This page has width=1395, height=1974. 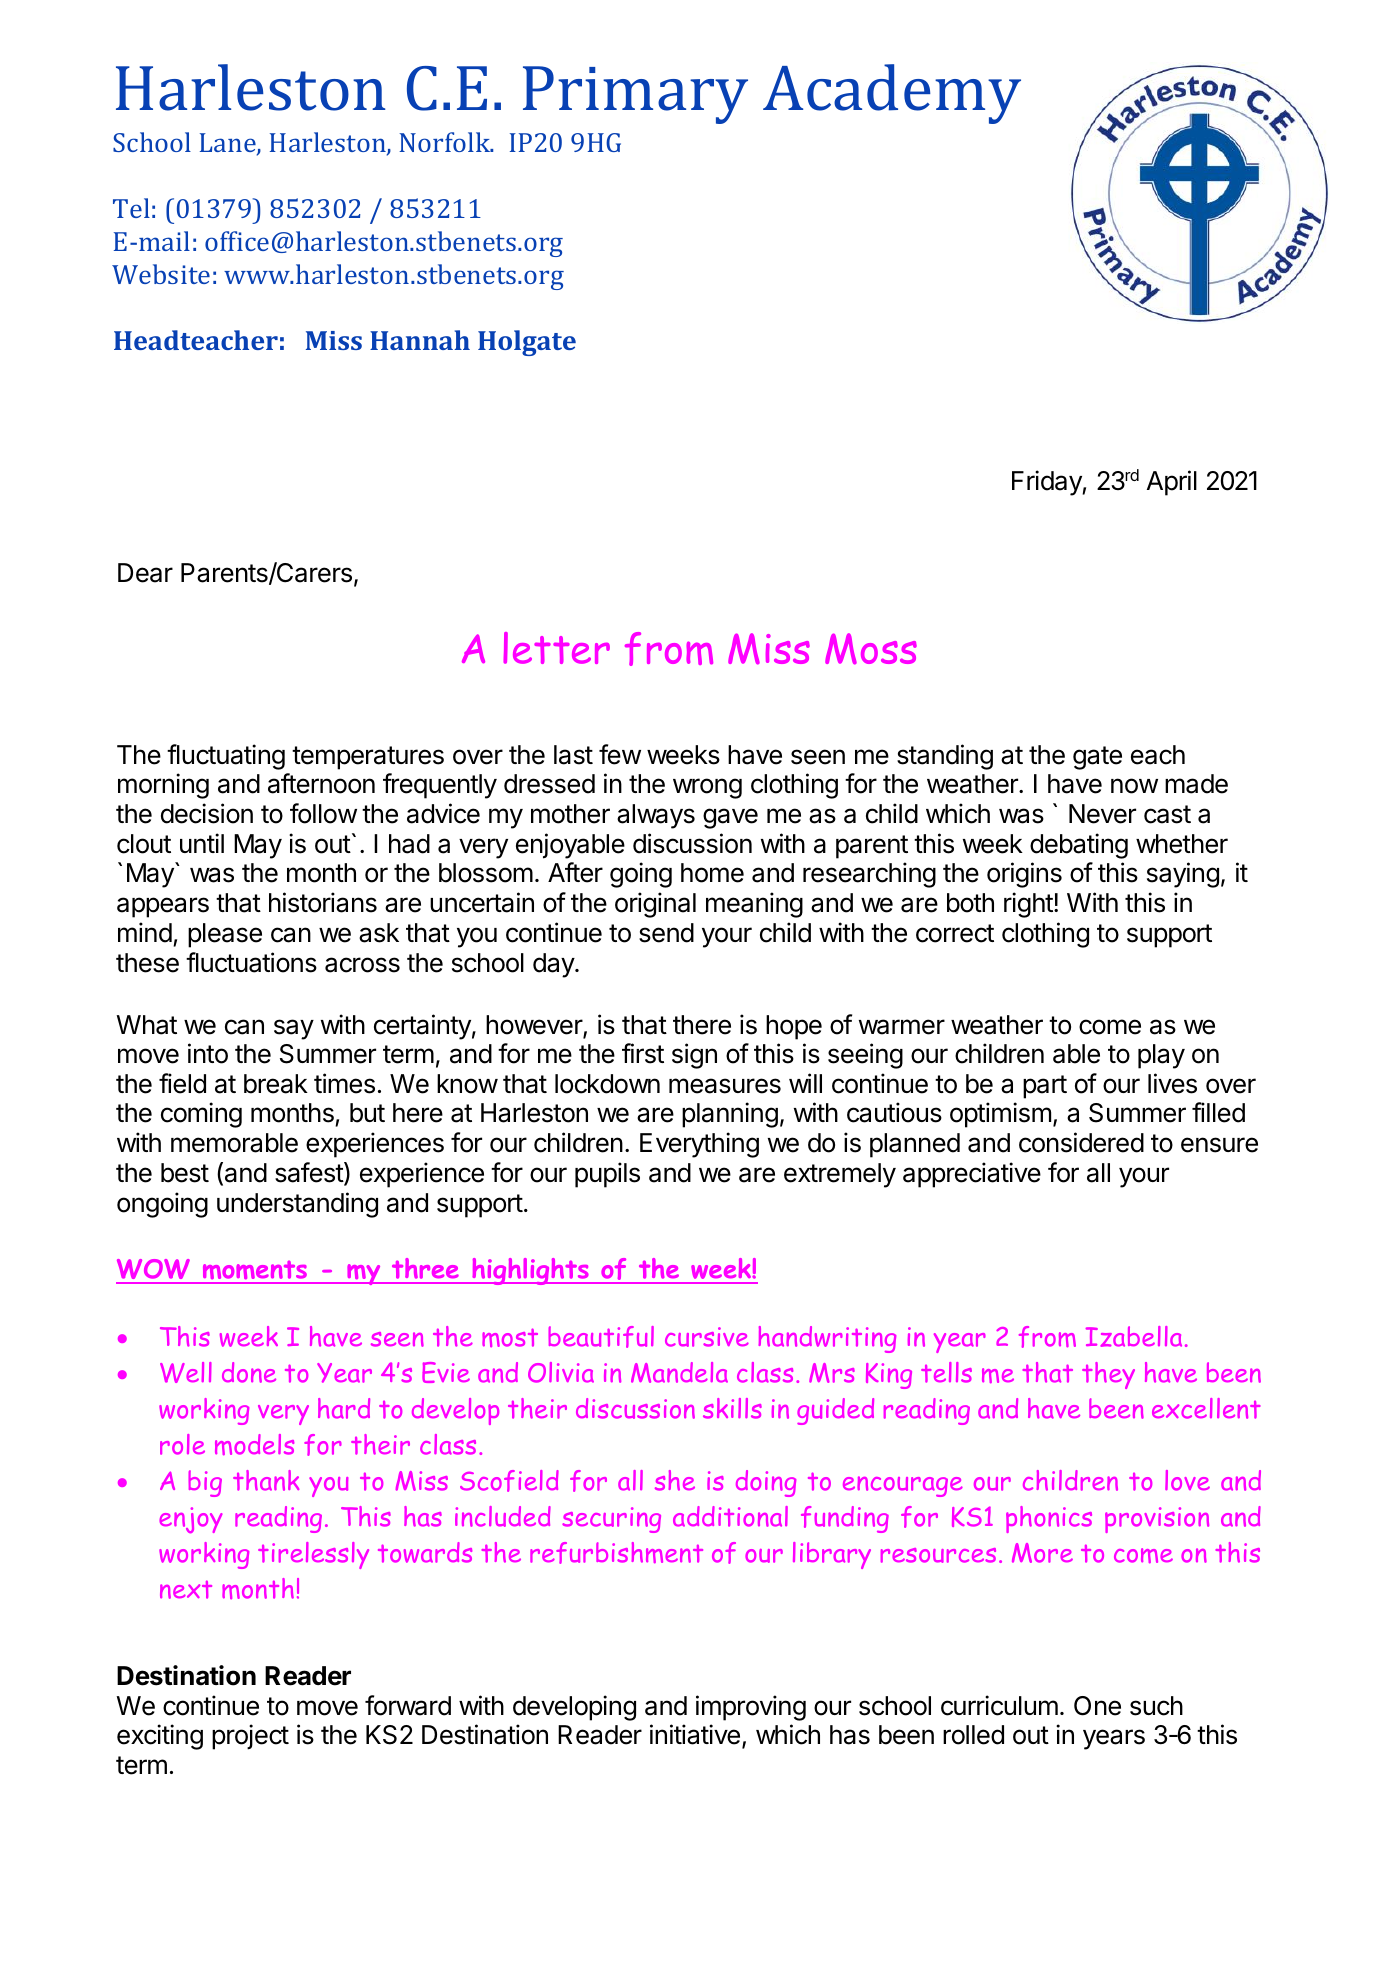 I want to click on Dear, so click(x=145, y=573).
